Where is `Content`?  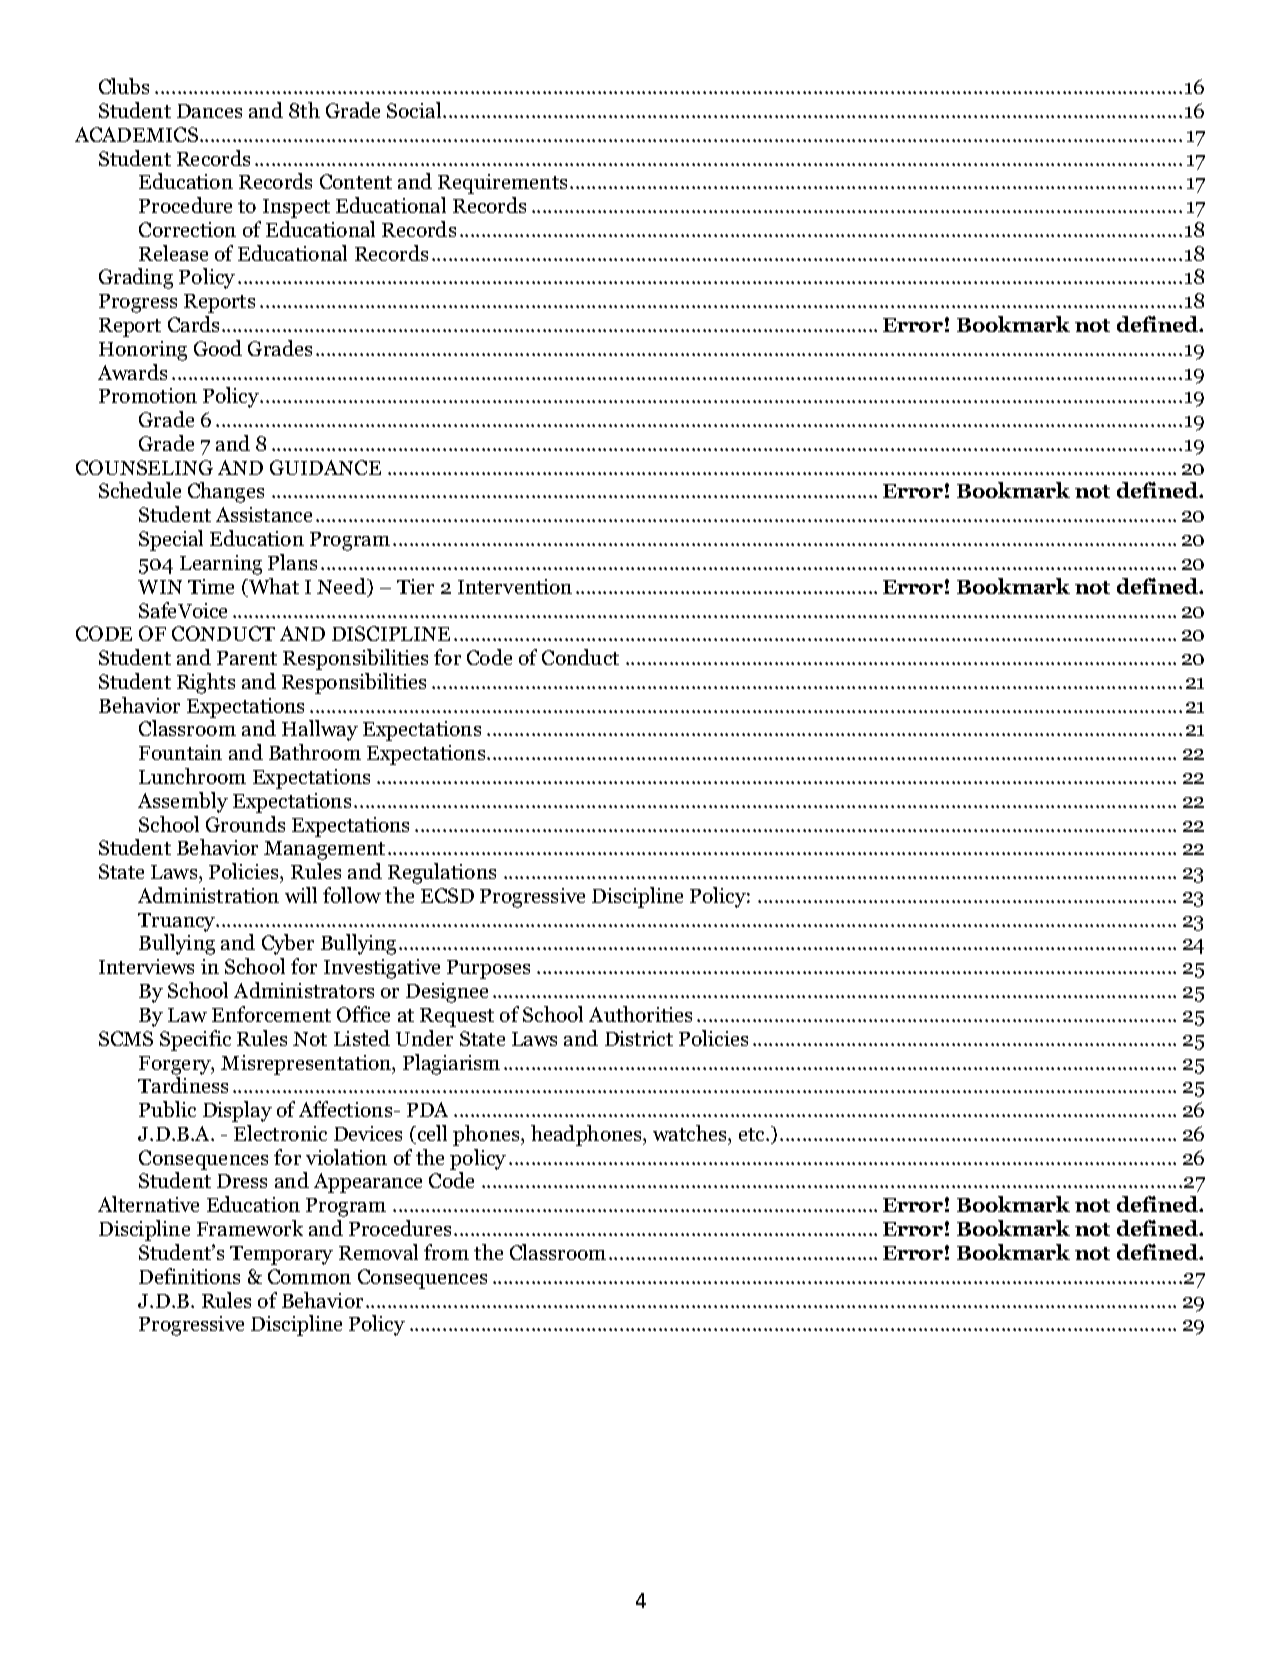
Content is located at coordinates (356, 181).
